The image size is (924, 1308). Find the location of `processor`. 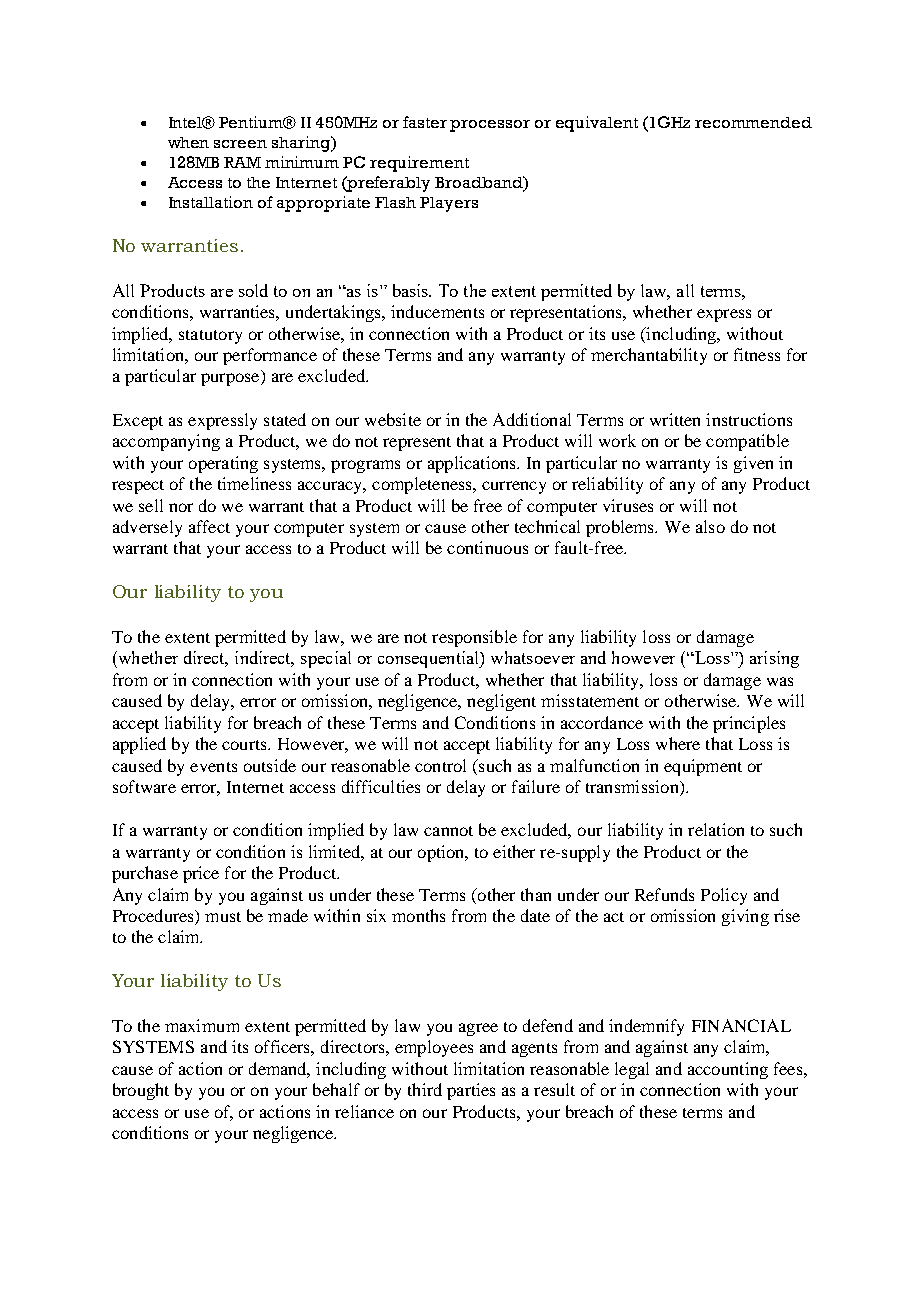

processor is located at coordinates (490, 126).
